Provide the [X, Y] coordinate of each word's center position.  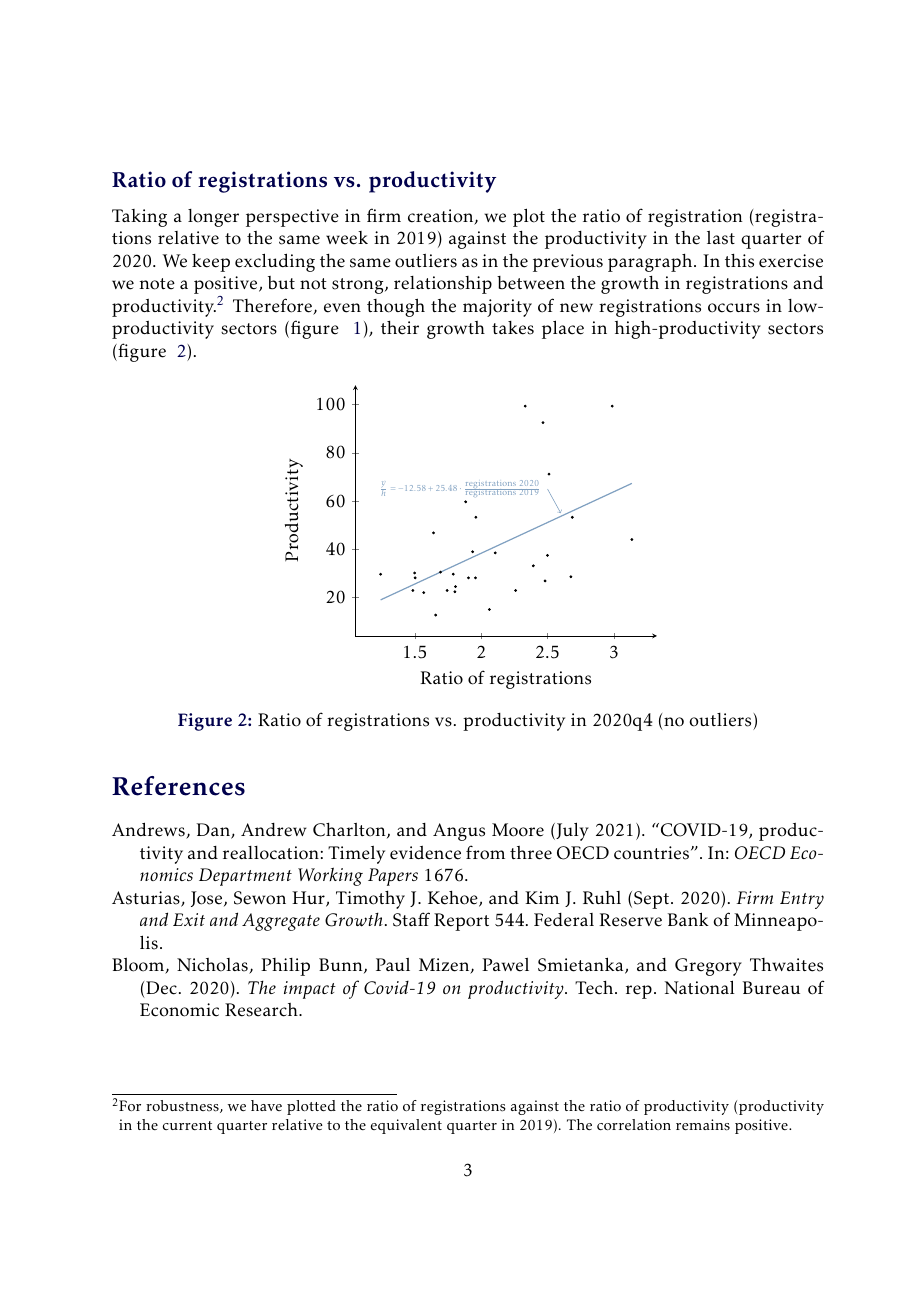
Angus [459, 832]
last [721, 238]
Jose [208, 899]
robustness [183, 1106]
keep [211, 263]
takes [513, 328]
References [178, 786]
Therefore [273, 306]
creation [442, 217]
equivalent [406, 1126]
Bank [688, 919]
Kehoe [454, 899]
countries [651, 853]
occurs [734, 308]
